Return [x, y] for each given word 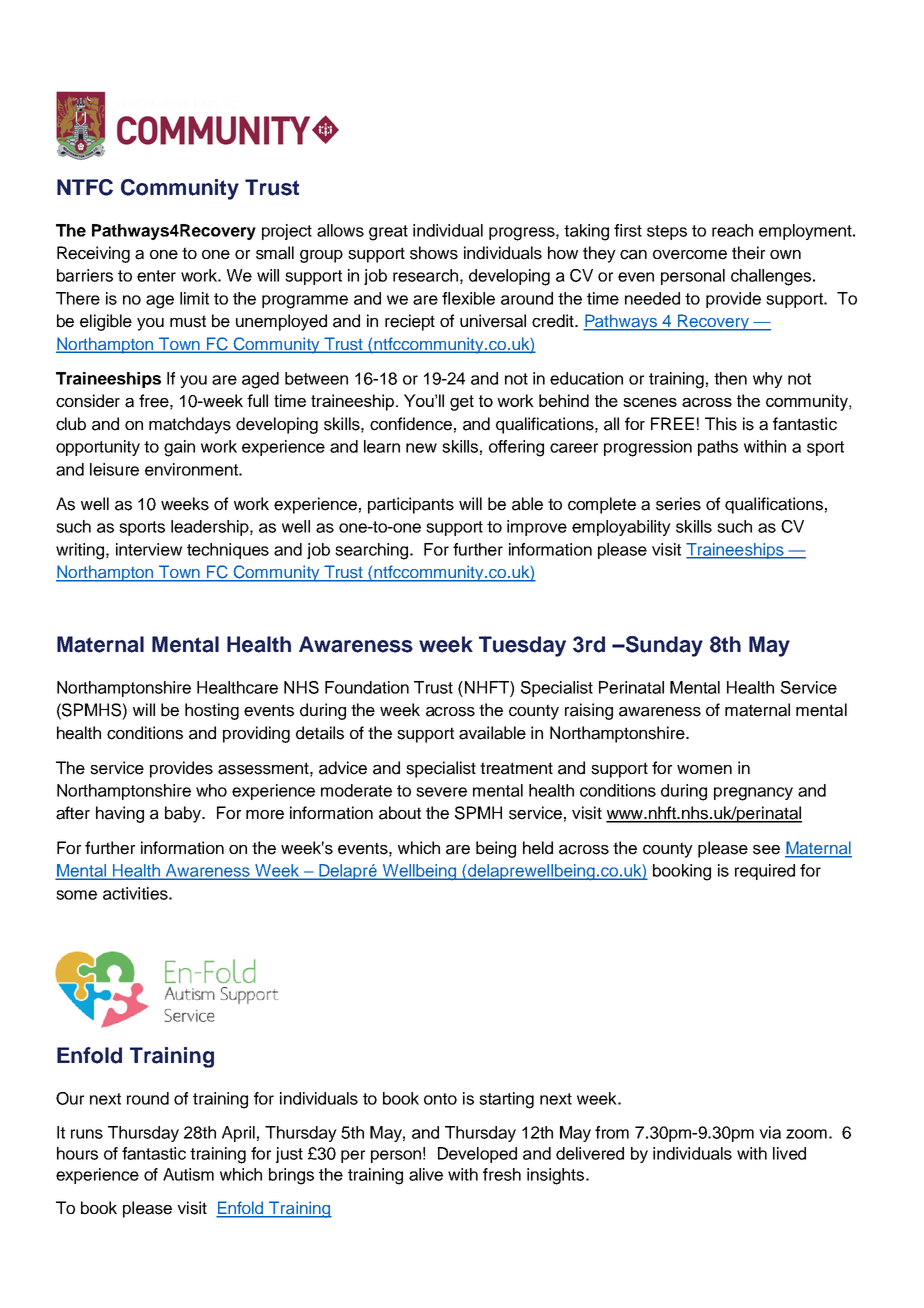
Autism [188, 1174]
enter [156, 276]
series [678, 504]
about [400, 813]
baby [184, 814]
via [770, 1132]
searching [373, 551]
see [766, 850]
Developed [477, 1155]
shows [434, 253]
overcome [690, 255]
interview [149, 549]
